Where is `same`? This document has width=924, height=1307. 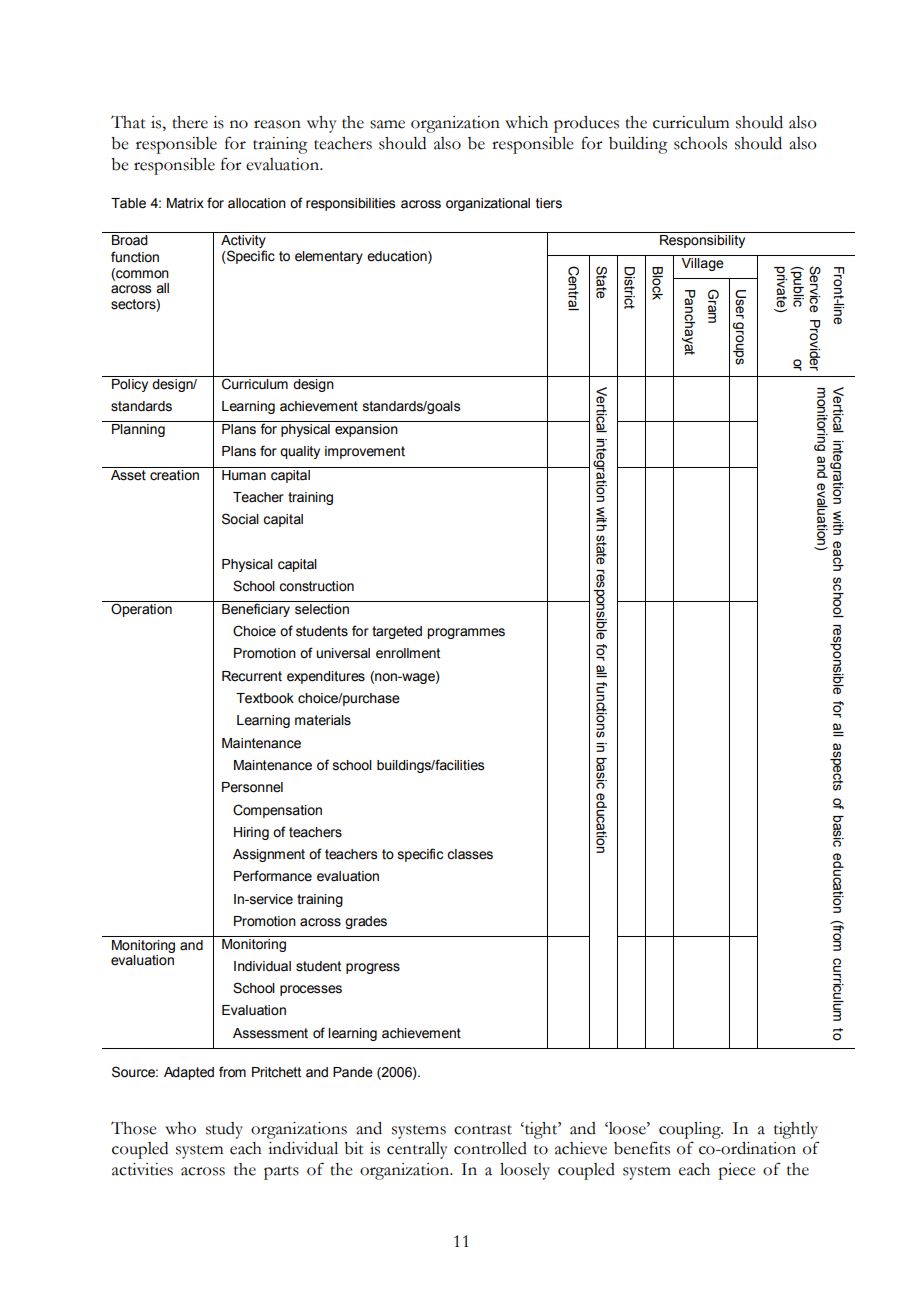 same is located at coordinates (387, 124).
